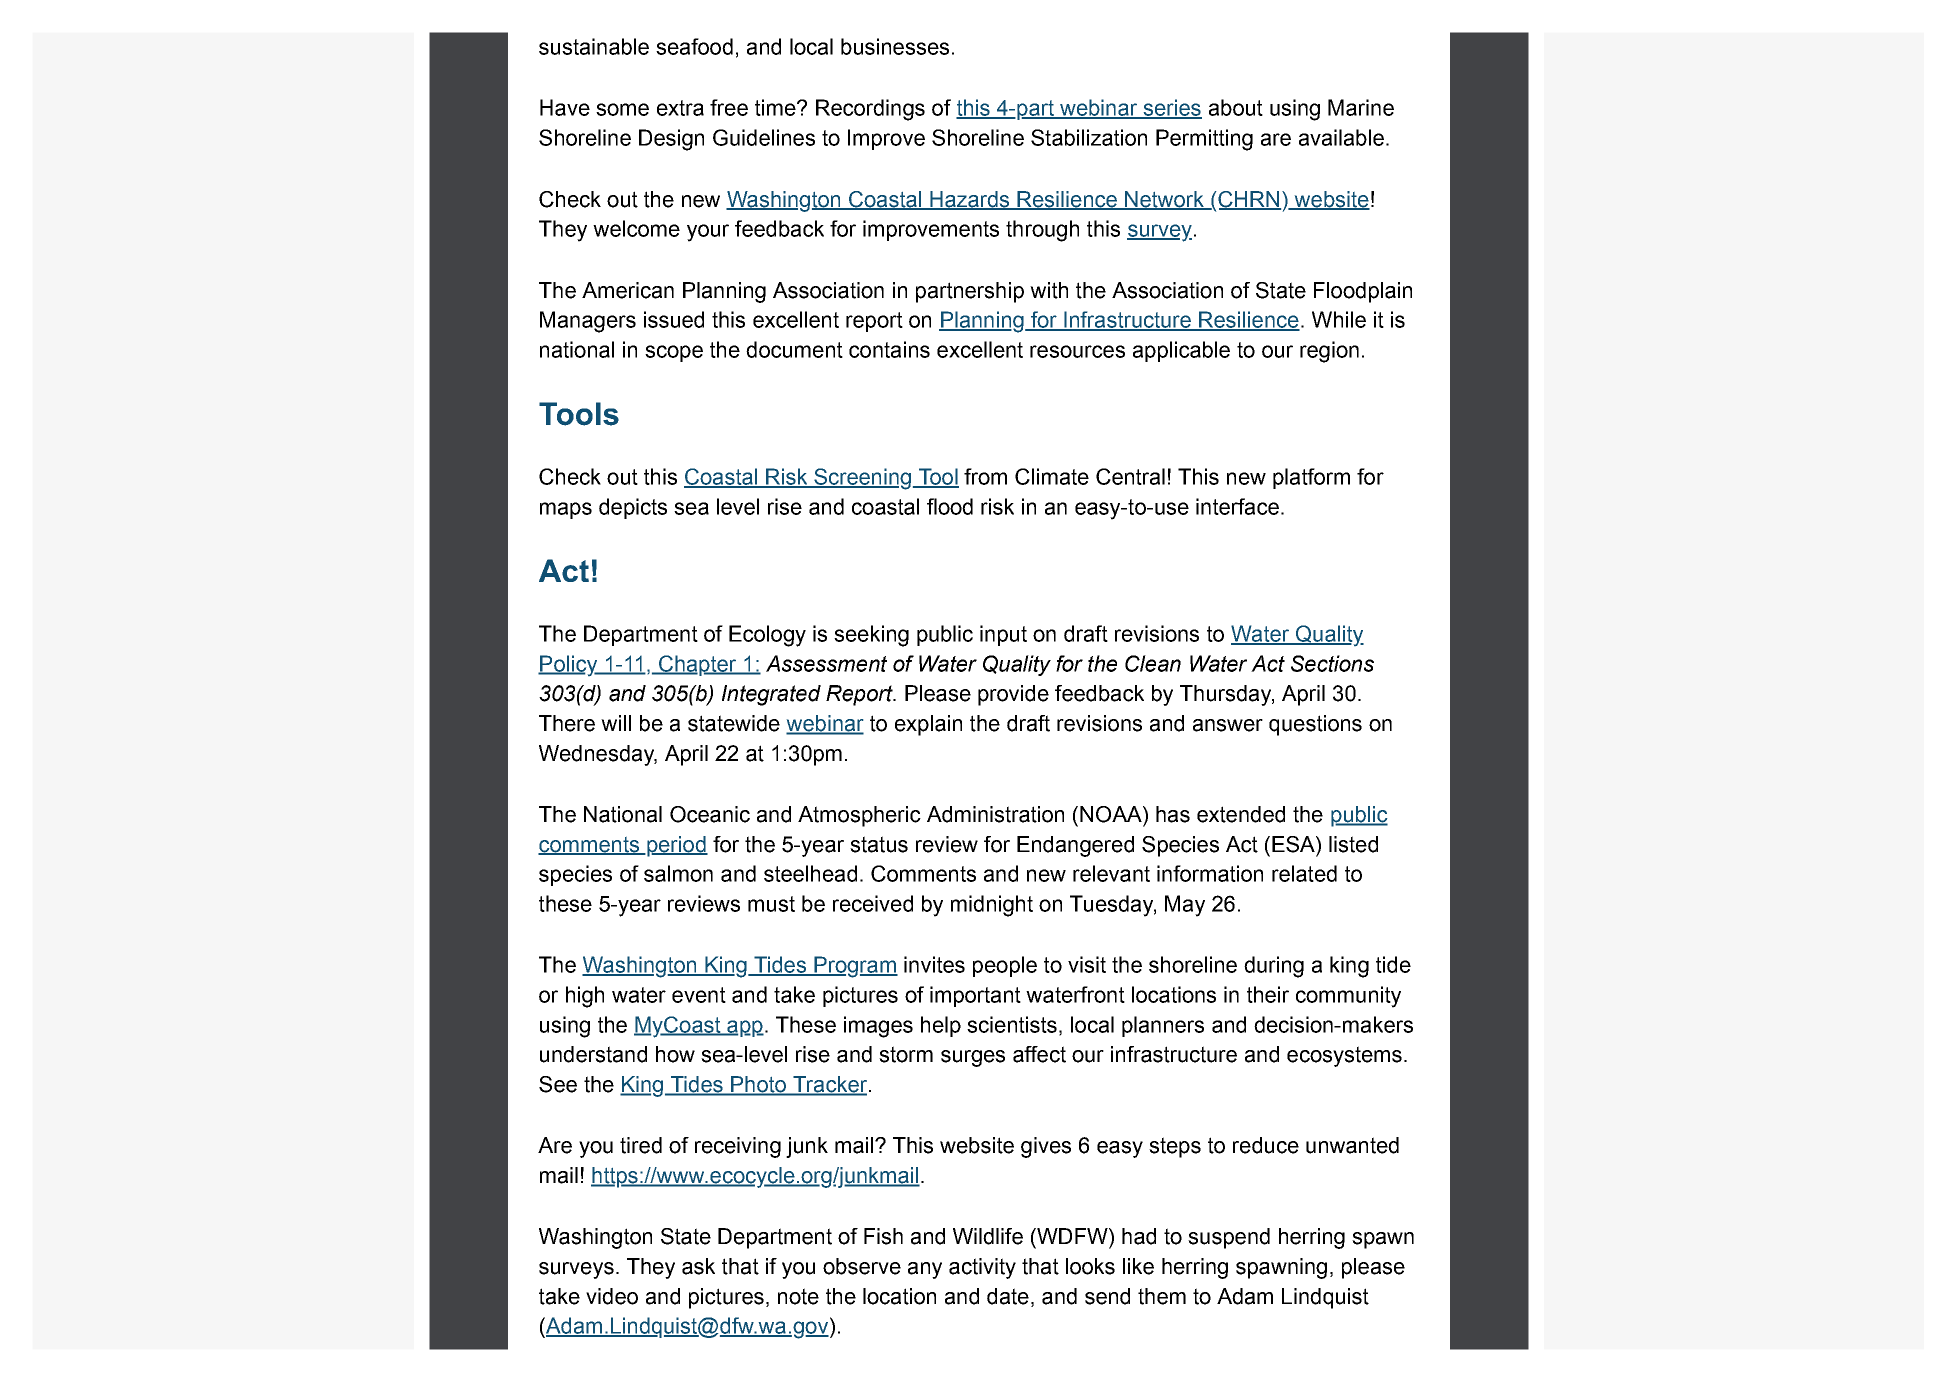 The image size is (1957, 1383). Describe the element at coordinates (676, 846) in the page. I see `period` at that location.
